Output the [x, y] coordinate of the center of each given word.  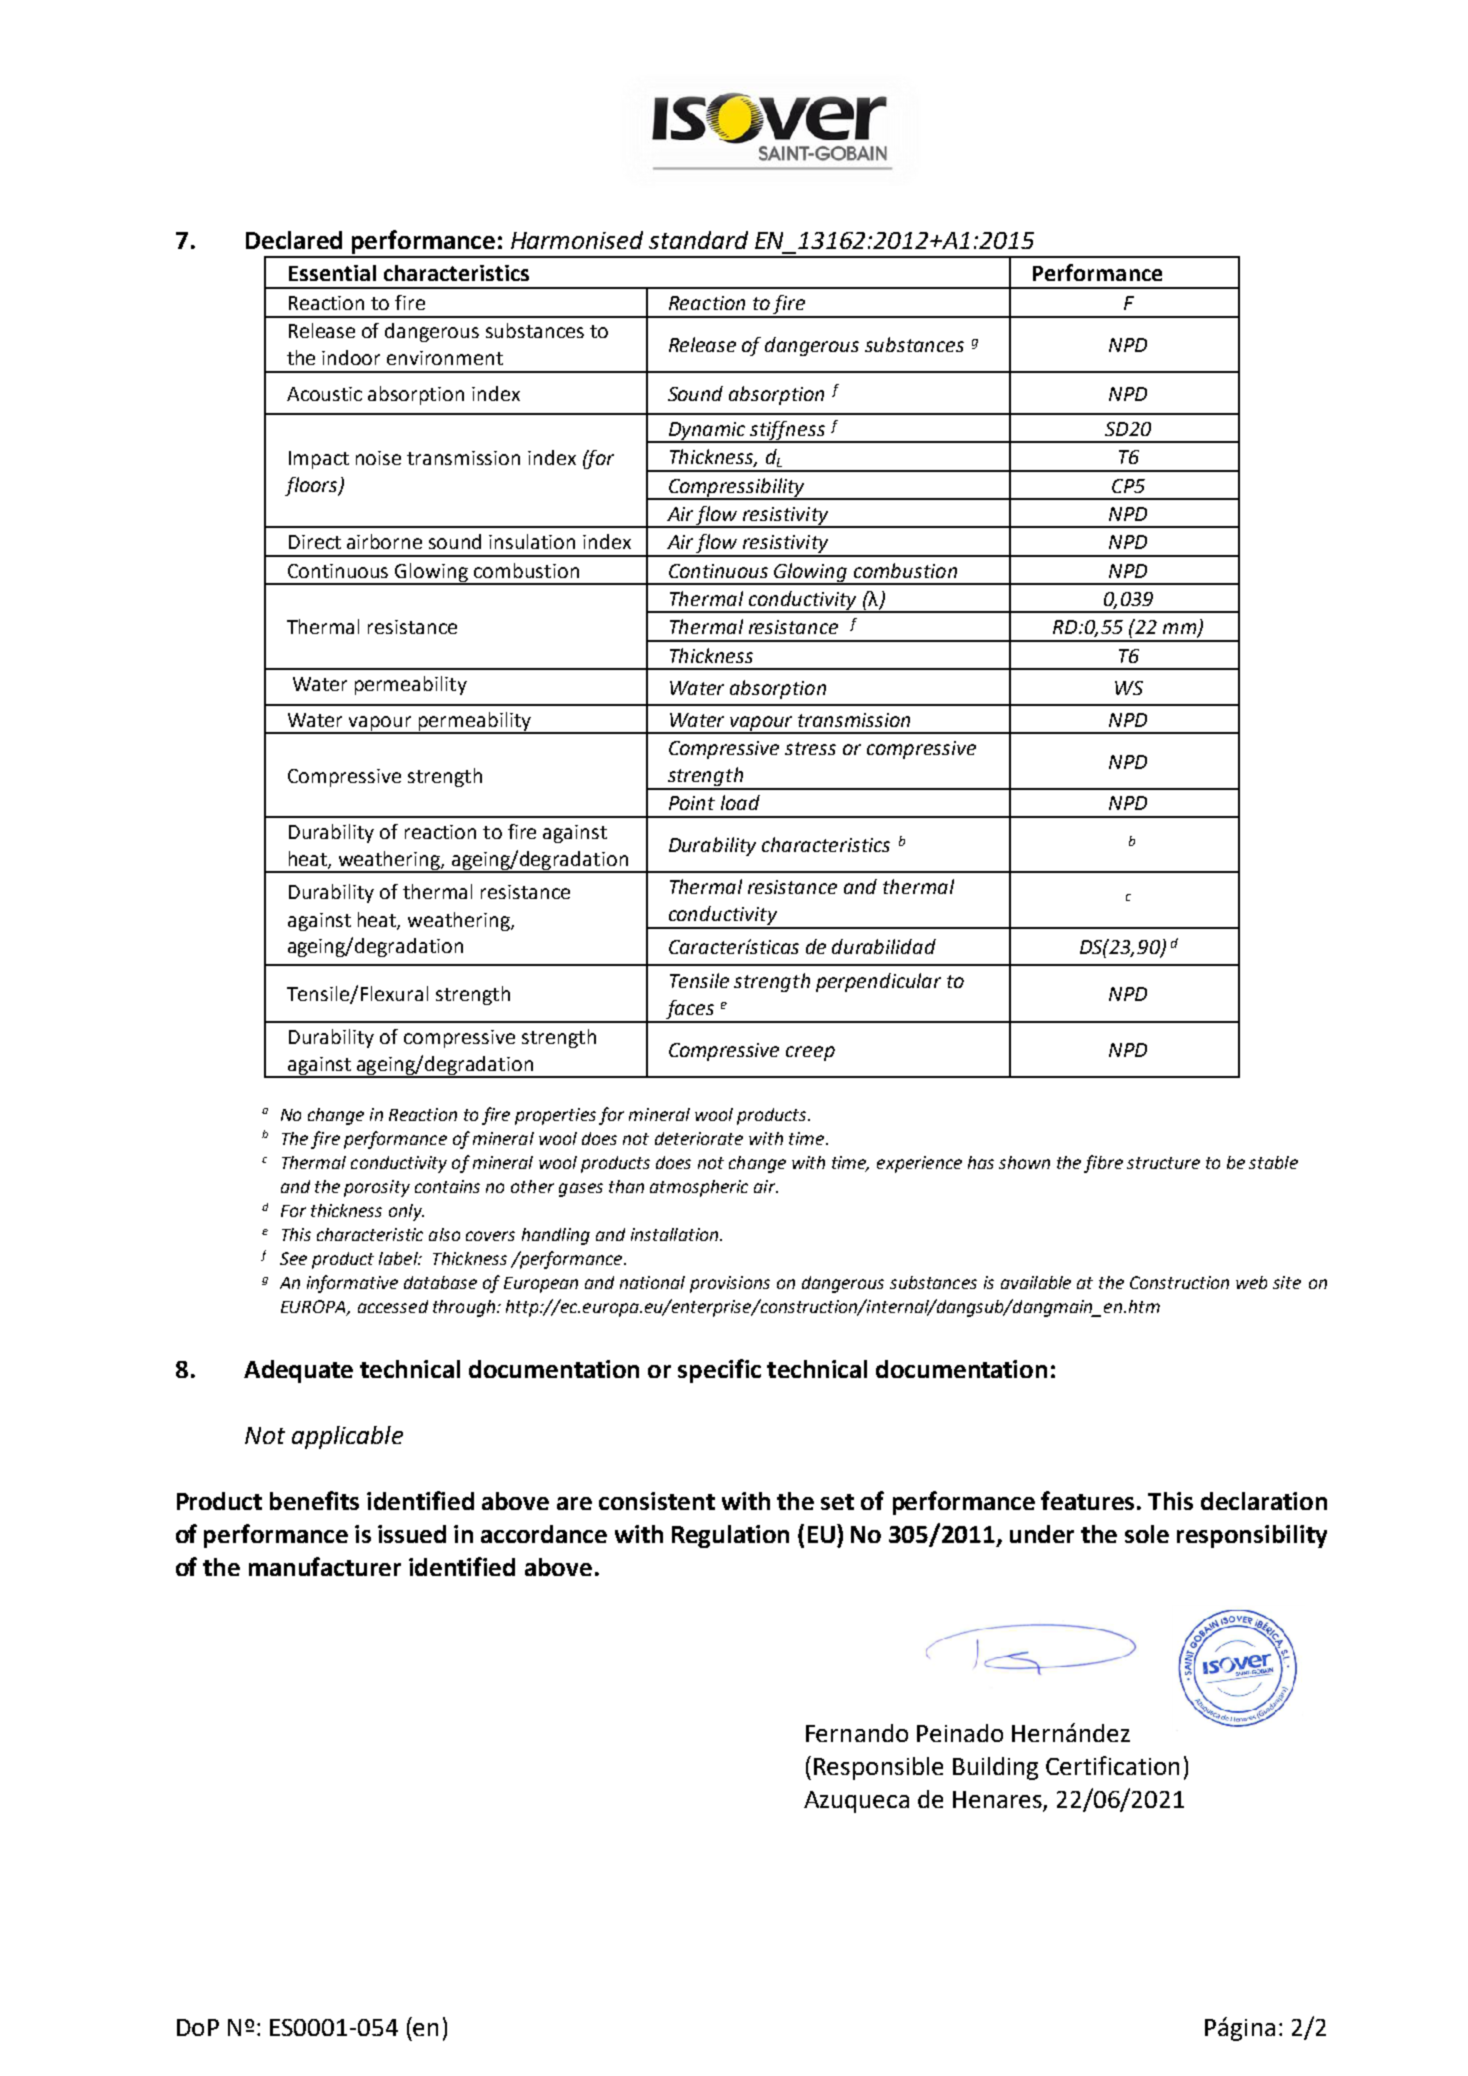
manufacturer [325, 1566]
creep [810, 1053]
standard [698, 240]
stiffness [788, 431]
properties [555, 1116]
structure [1163, 1163]
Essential [332, 273]
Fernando [857, 1733]
